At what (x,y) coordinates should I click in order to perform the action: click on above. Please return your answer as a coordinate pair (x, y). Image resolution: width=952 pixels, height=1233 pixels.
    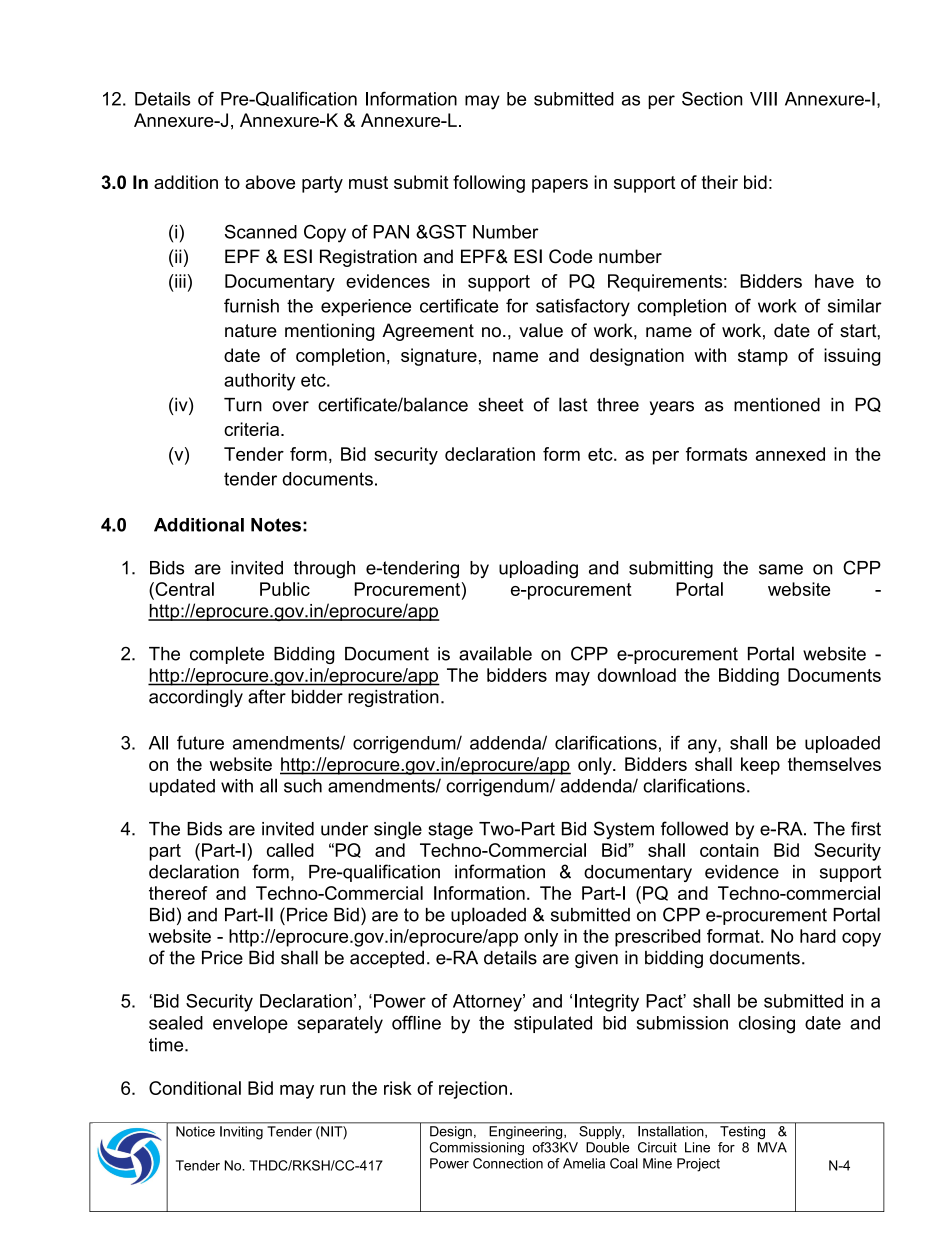
    Looking at the image, I should click on (270, 182).
